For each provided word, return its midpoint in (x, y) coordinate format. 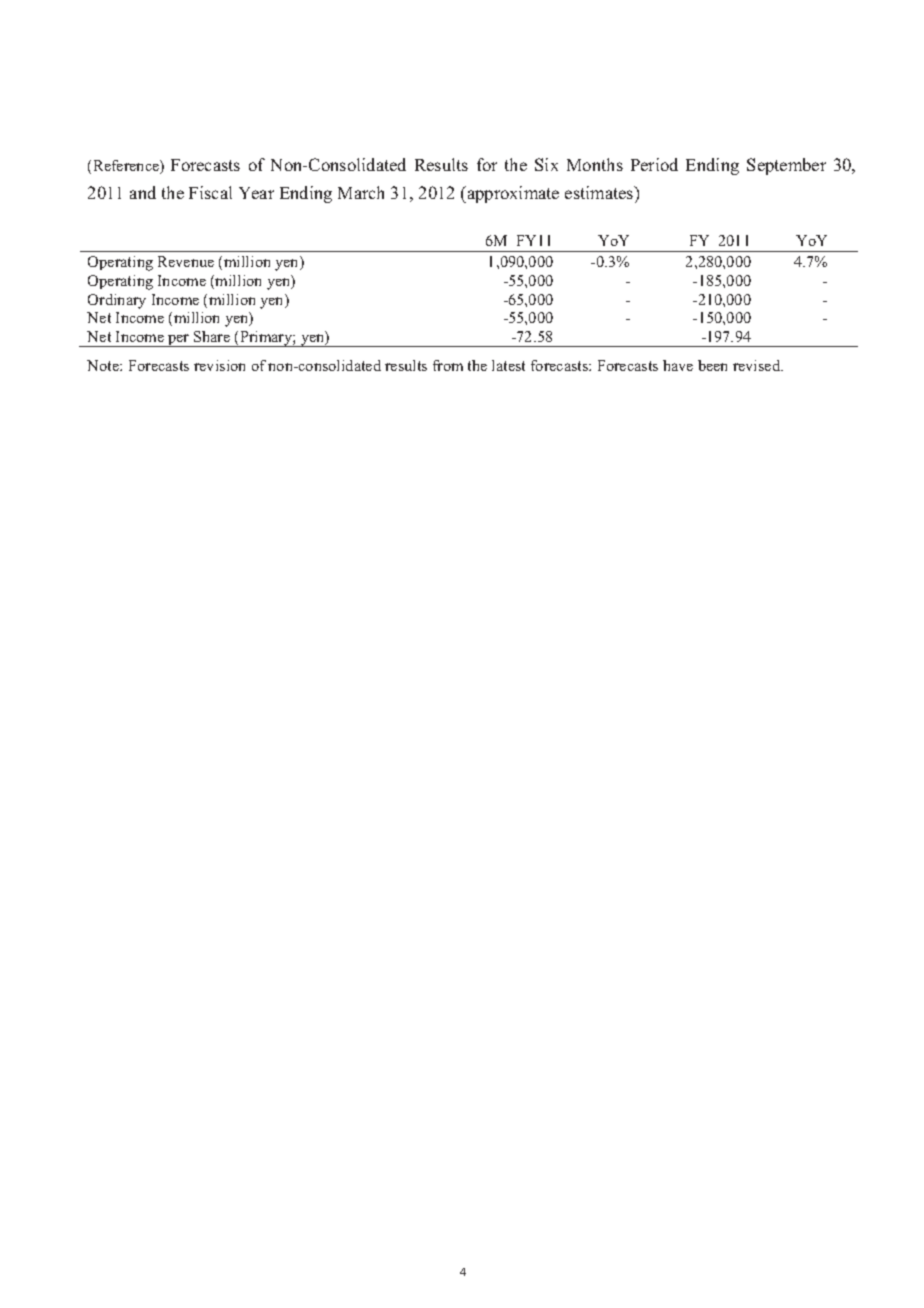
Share (212, 336)
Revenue (186, 261)
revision (219, 365)
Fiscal (210, 192)
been (712, 365)
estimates (600, 192)
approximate (512, 194)
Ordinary (117, 301)
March (361, 192)
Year (256, 193)
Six (546, 164)
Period (654, 164)
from (448, 365)
